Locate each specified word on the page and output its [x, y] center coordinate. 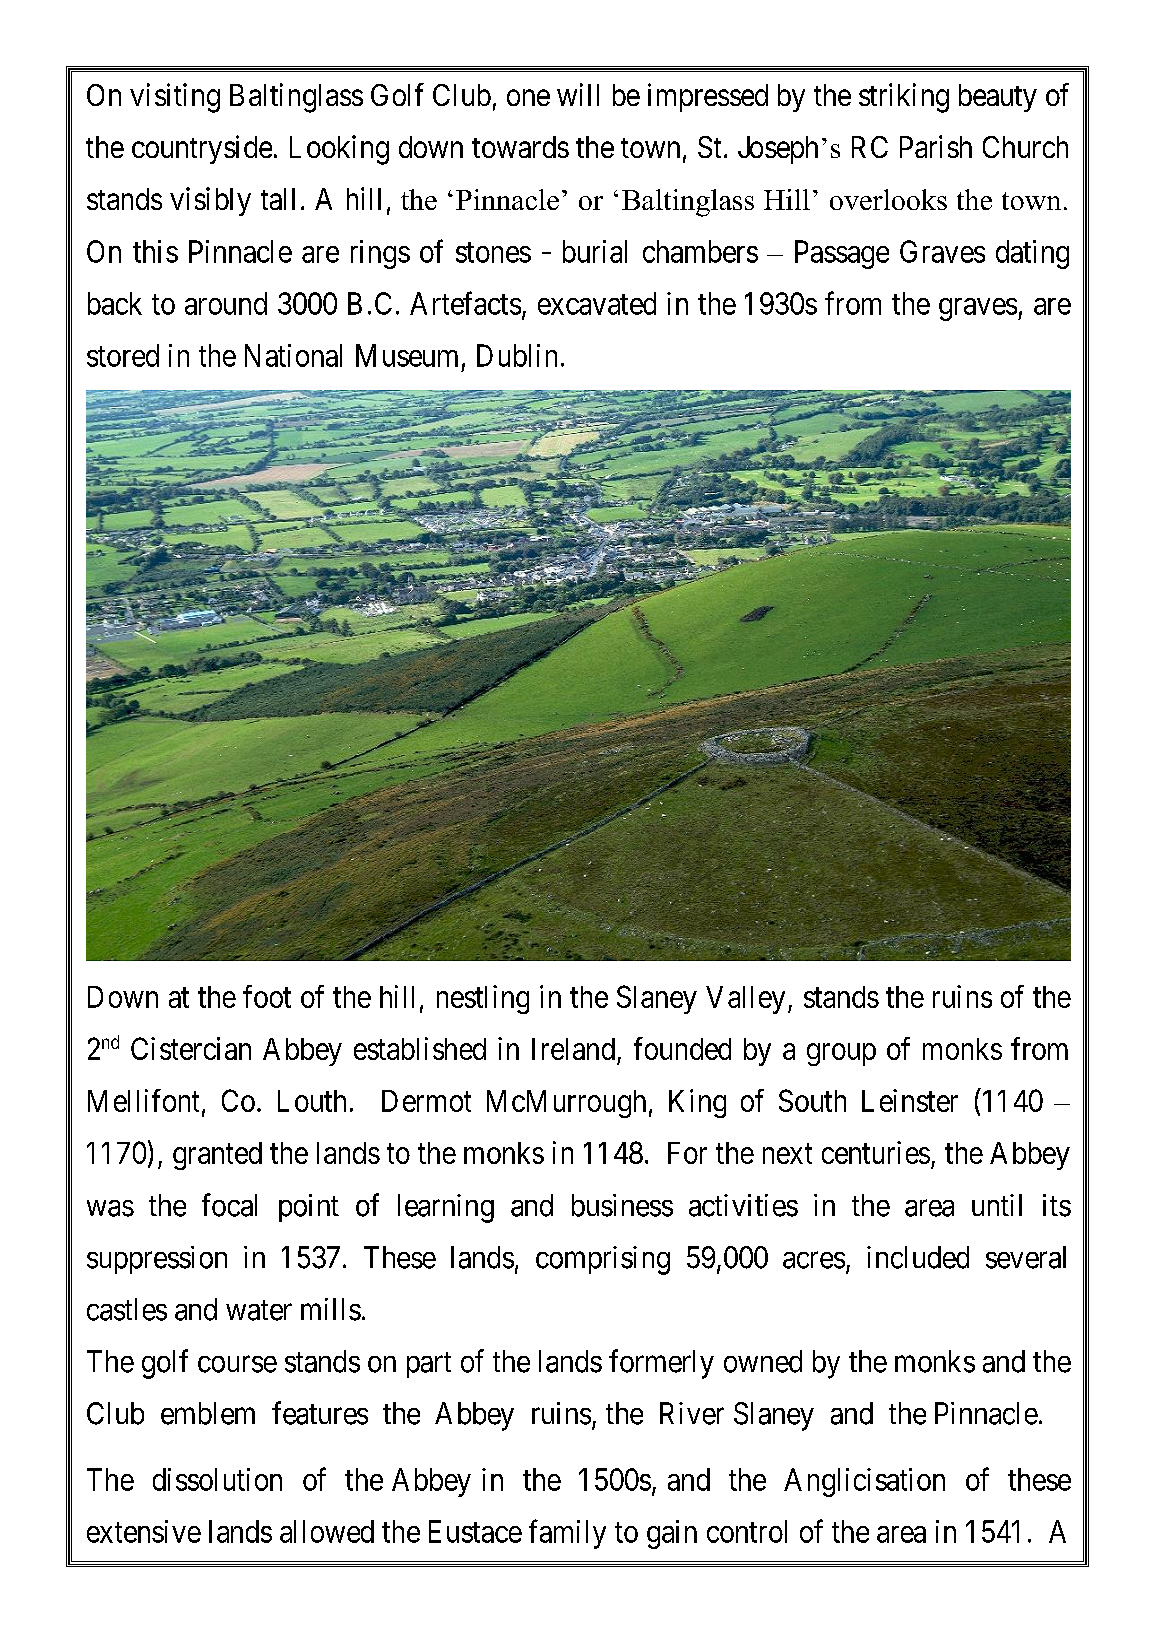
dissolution [217, 1479]
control [747, 1531]
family [567, 1534]
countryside [202, 149]
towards [520, 147]
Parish [936, 146]
